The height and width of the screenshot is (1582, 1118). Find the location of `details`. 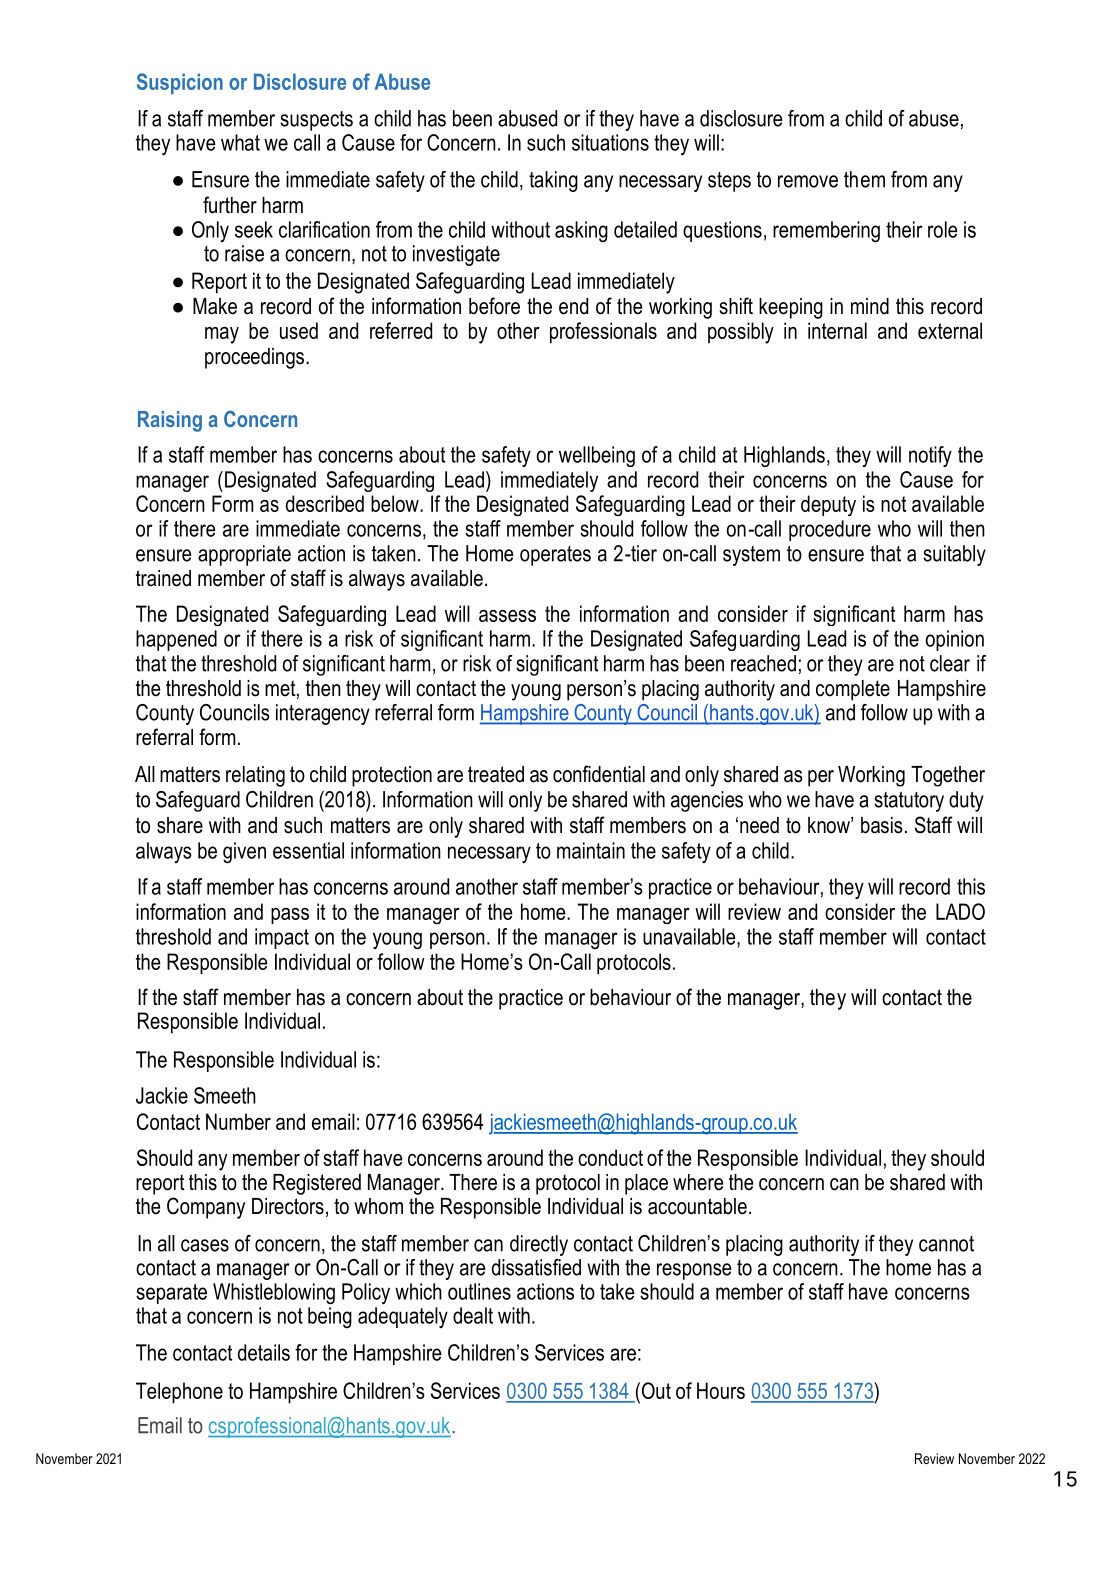

details is located at coordinates (264, 1352).
